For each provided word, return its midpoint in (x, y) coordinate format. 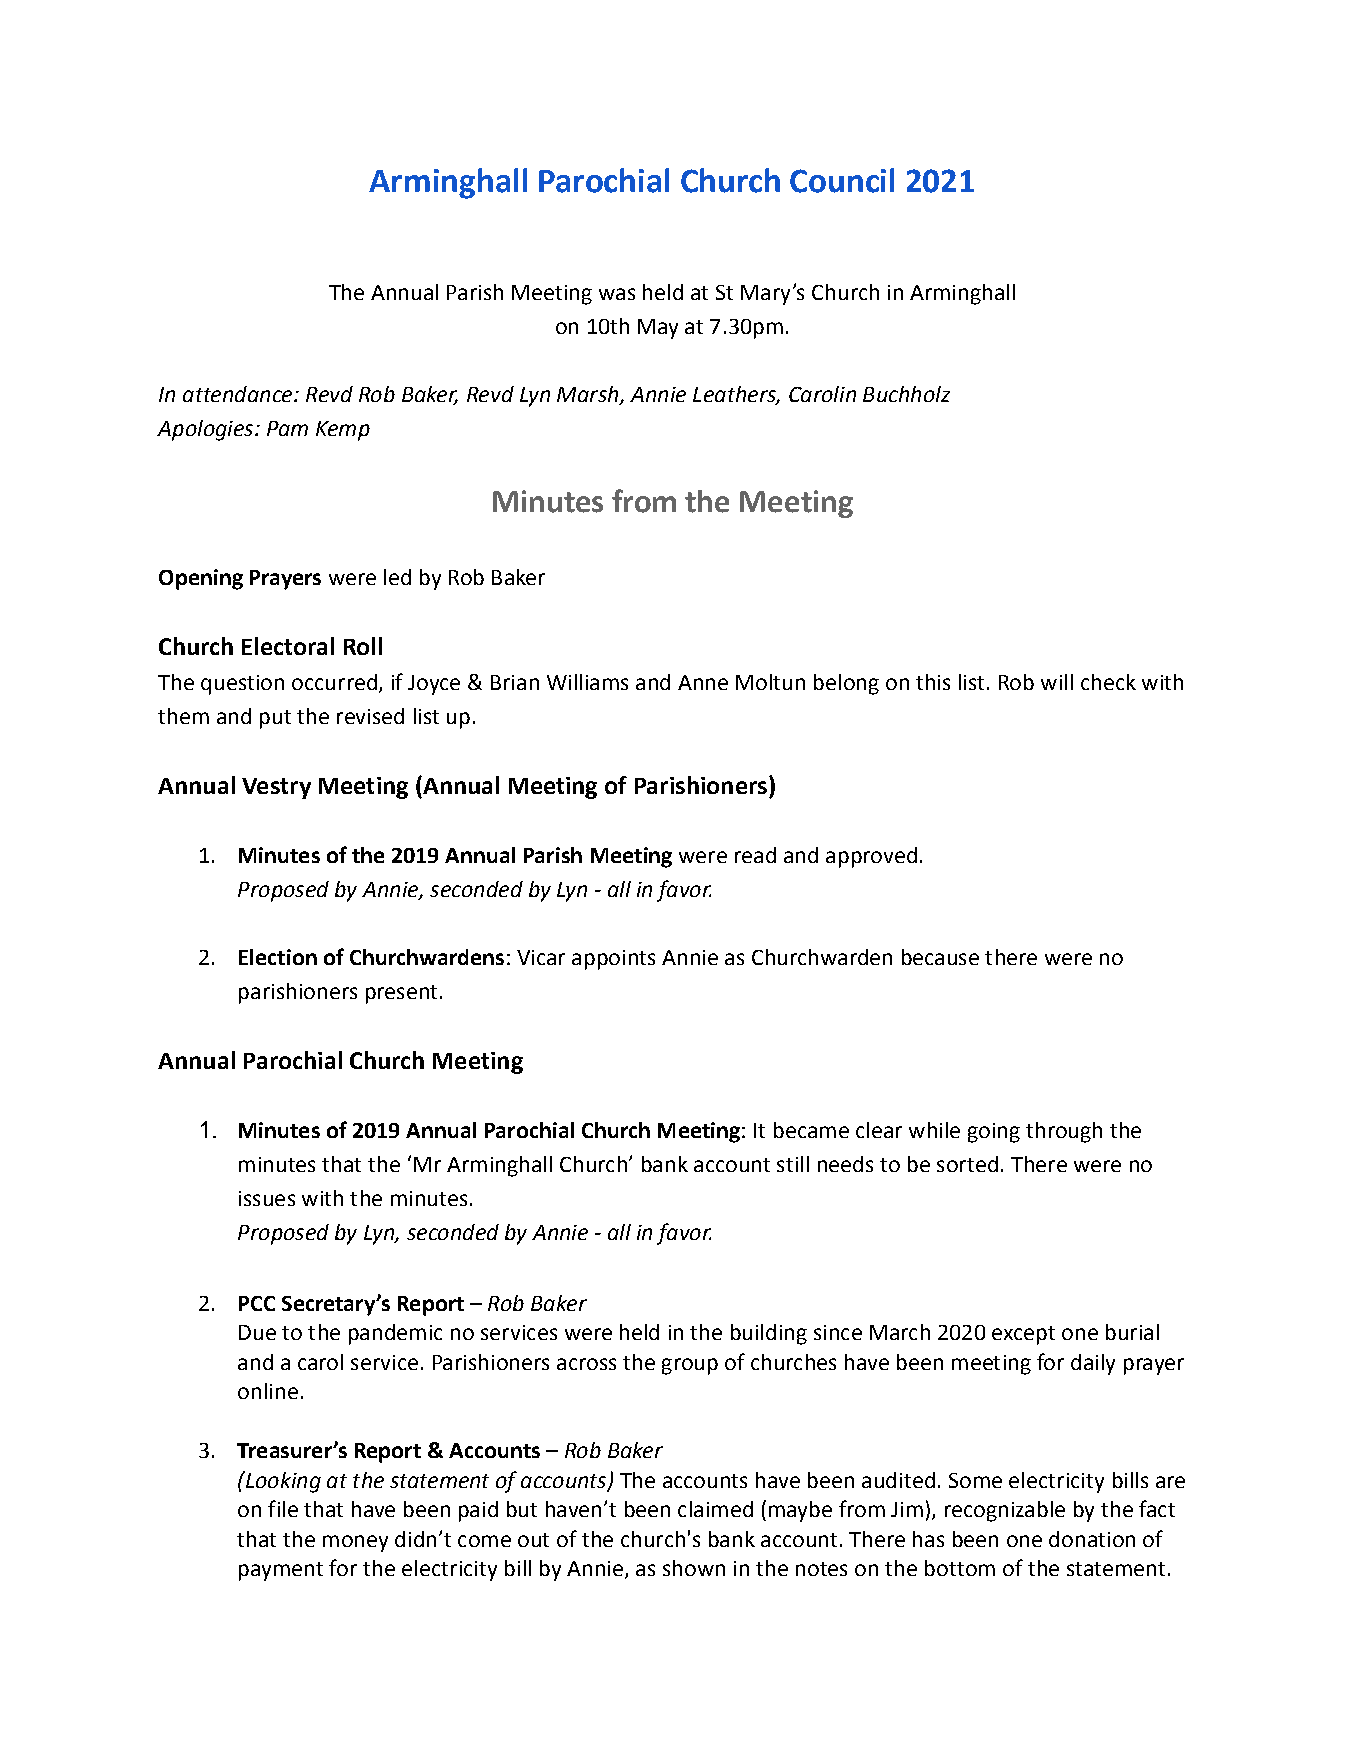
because (940, 957)
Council (842, 180)
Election (278, 957)
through (1064, 1132)
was (617, 294)
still (793, 1164)
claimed (715, 1509)
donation (1092, 1539)
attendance (239, 394)
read (755, 855)
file (283, 1508)
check (1108, 682)
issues (267, 1198)
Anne (703, 682)
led (397, 577)
